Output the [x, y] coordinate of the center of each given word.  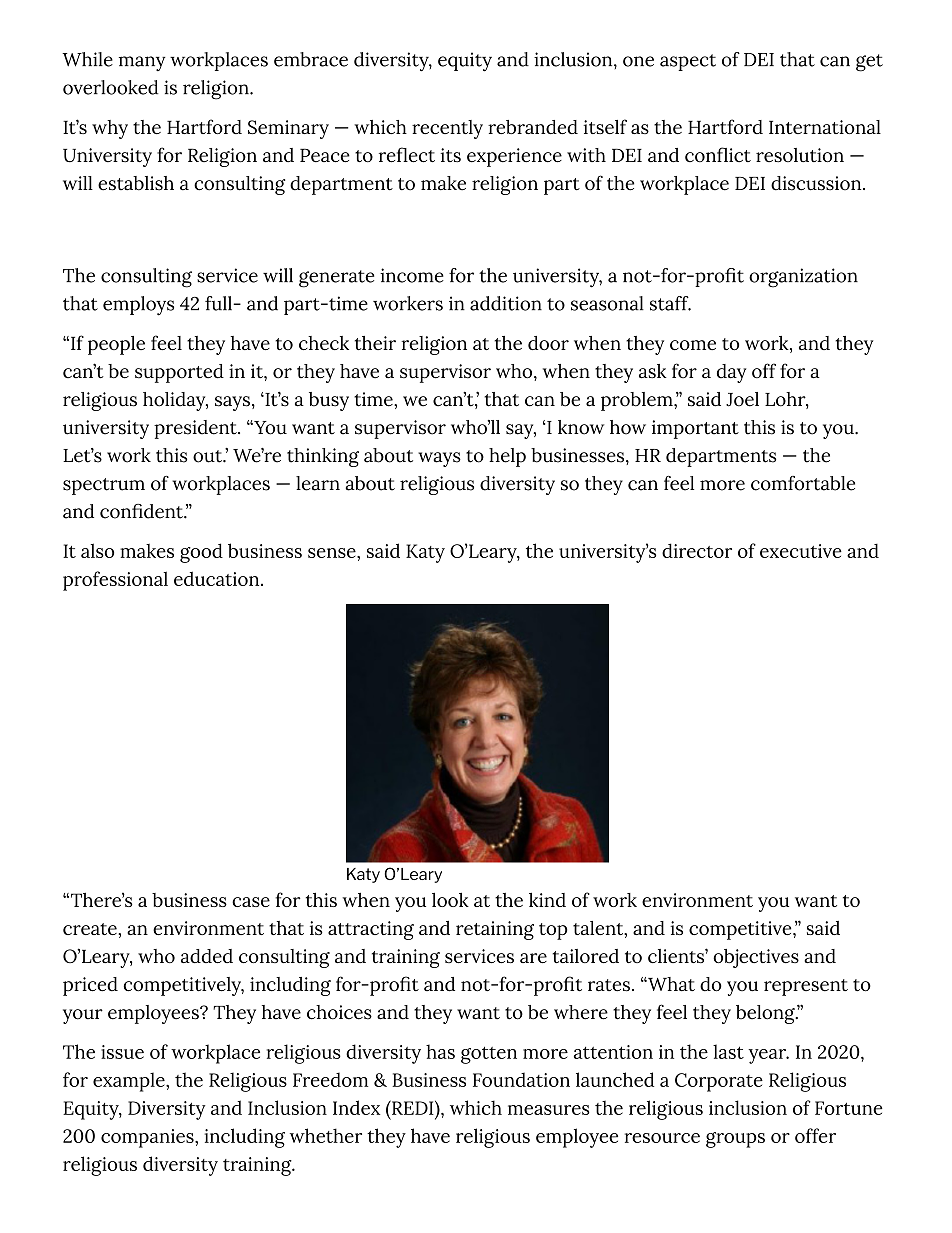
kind [547, 900]
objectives [756, 958]
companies [148, 1138]
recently [447, 129]
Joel [742, 399]
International [825, 127]
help [507, 457]
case [251, 902]
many [142, 63]
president [196, 429]
